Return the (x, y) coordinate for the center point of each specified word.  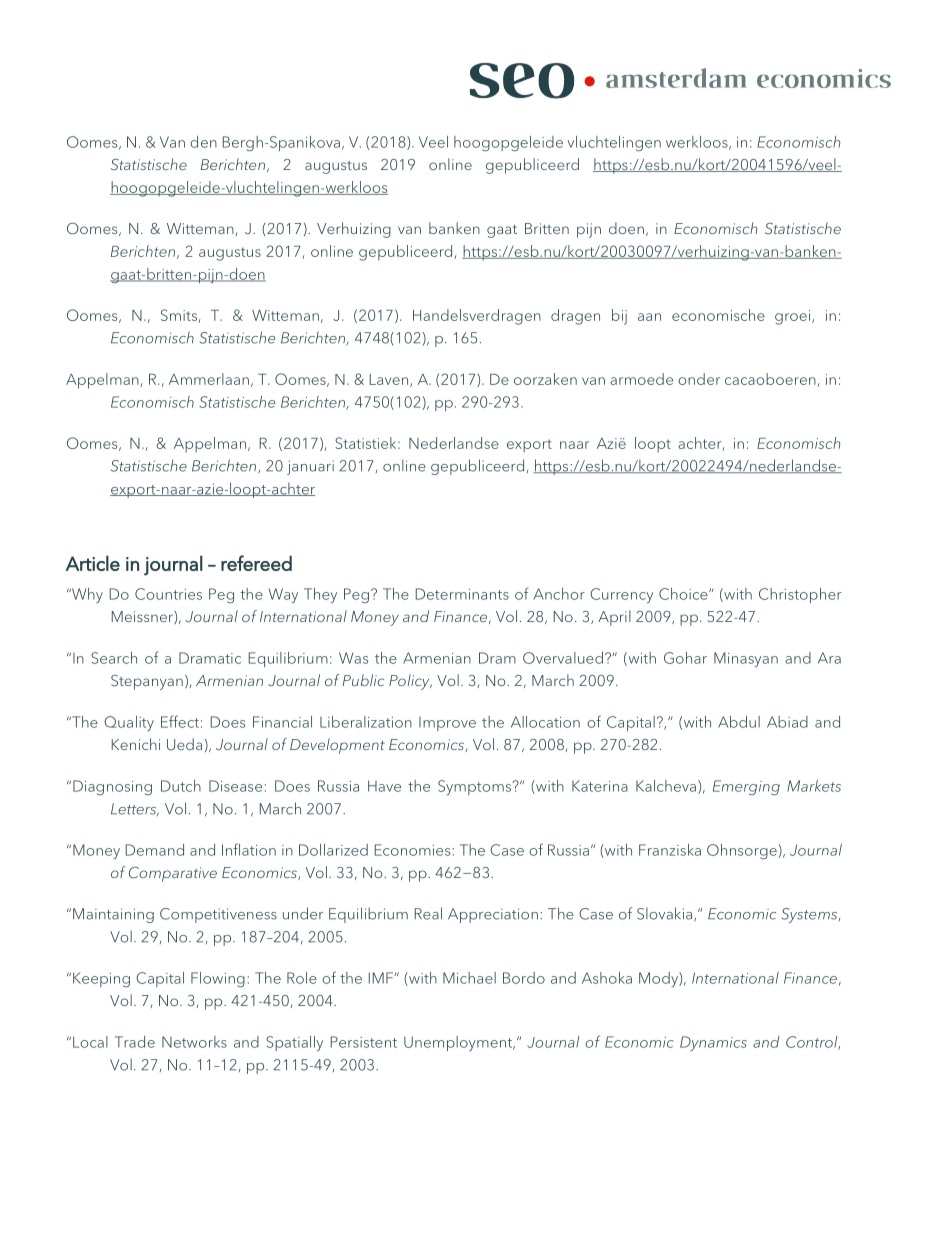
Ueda (184, 744)
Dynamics (713, 1043)
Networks (194, 1042)
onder (699, 379)
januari (310, 467)
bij (619, 317)
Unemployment (459, 1043)
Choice (684, 594)
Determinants (462, 594)
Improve (447, 724)
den (203, 142)
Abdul (739, 722)
